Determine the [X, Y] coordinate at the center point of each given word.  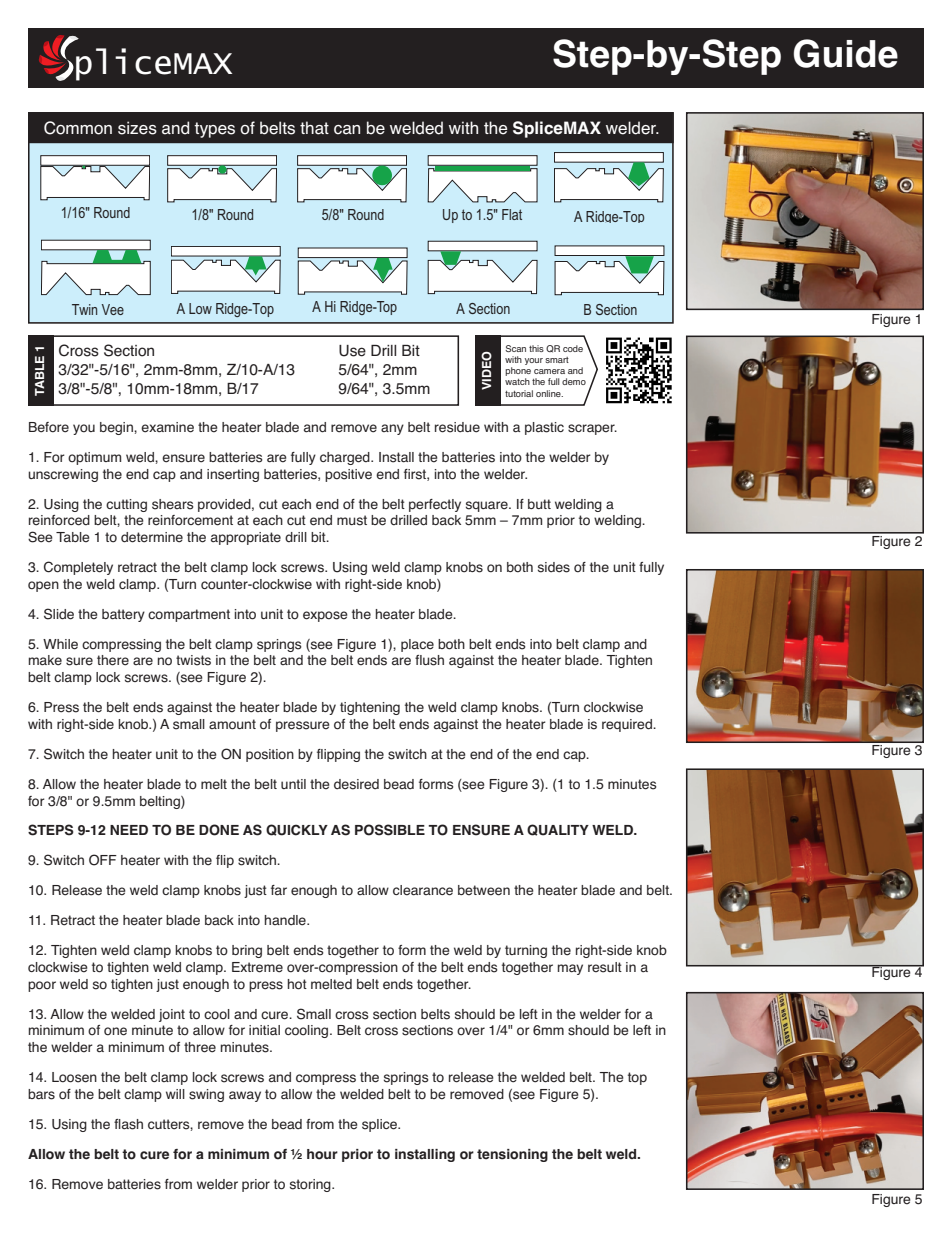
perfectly [435, 505]
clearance [423, 890]
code [573, 348]
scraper [592, 429]
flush [429, 660]
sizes [137, 128]
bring [247, 951]
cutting [126, 505]
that [314, 128]
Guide [845, 53]
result [605, 967]
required [628, 725]
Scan [515, 348]
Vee [113, 309]
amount [232, 724]
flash [128, 1124]
